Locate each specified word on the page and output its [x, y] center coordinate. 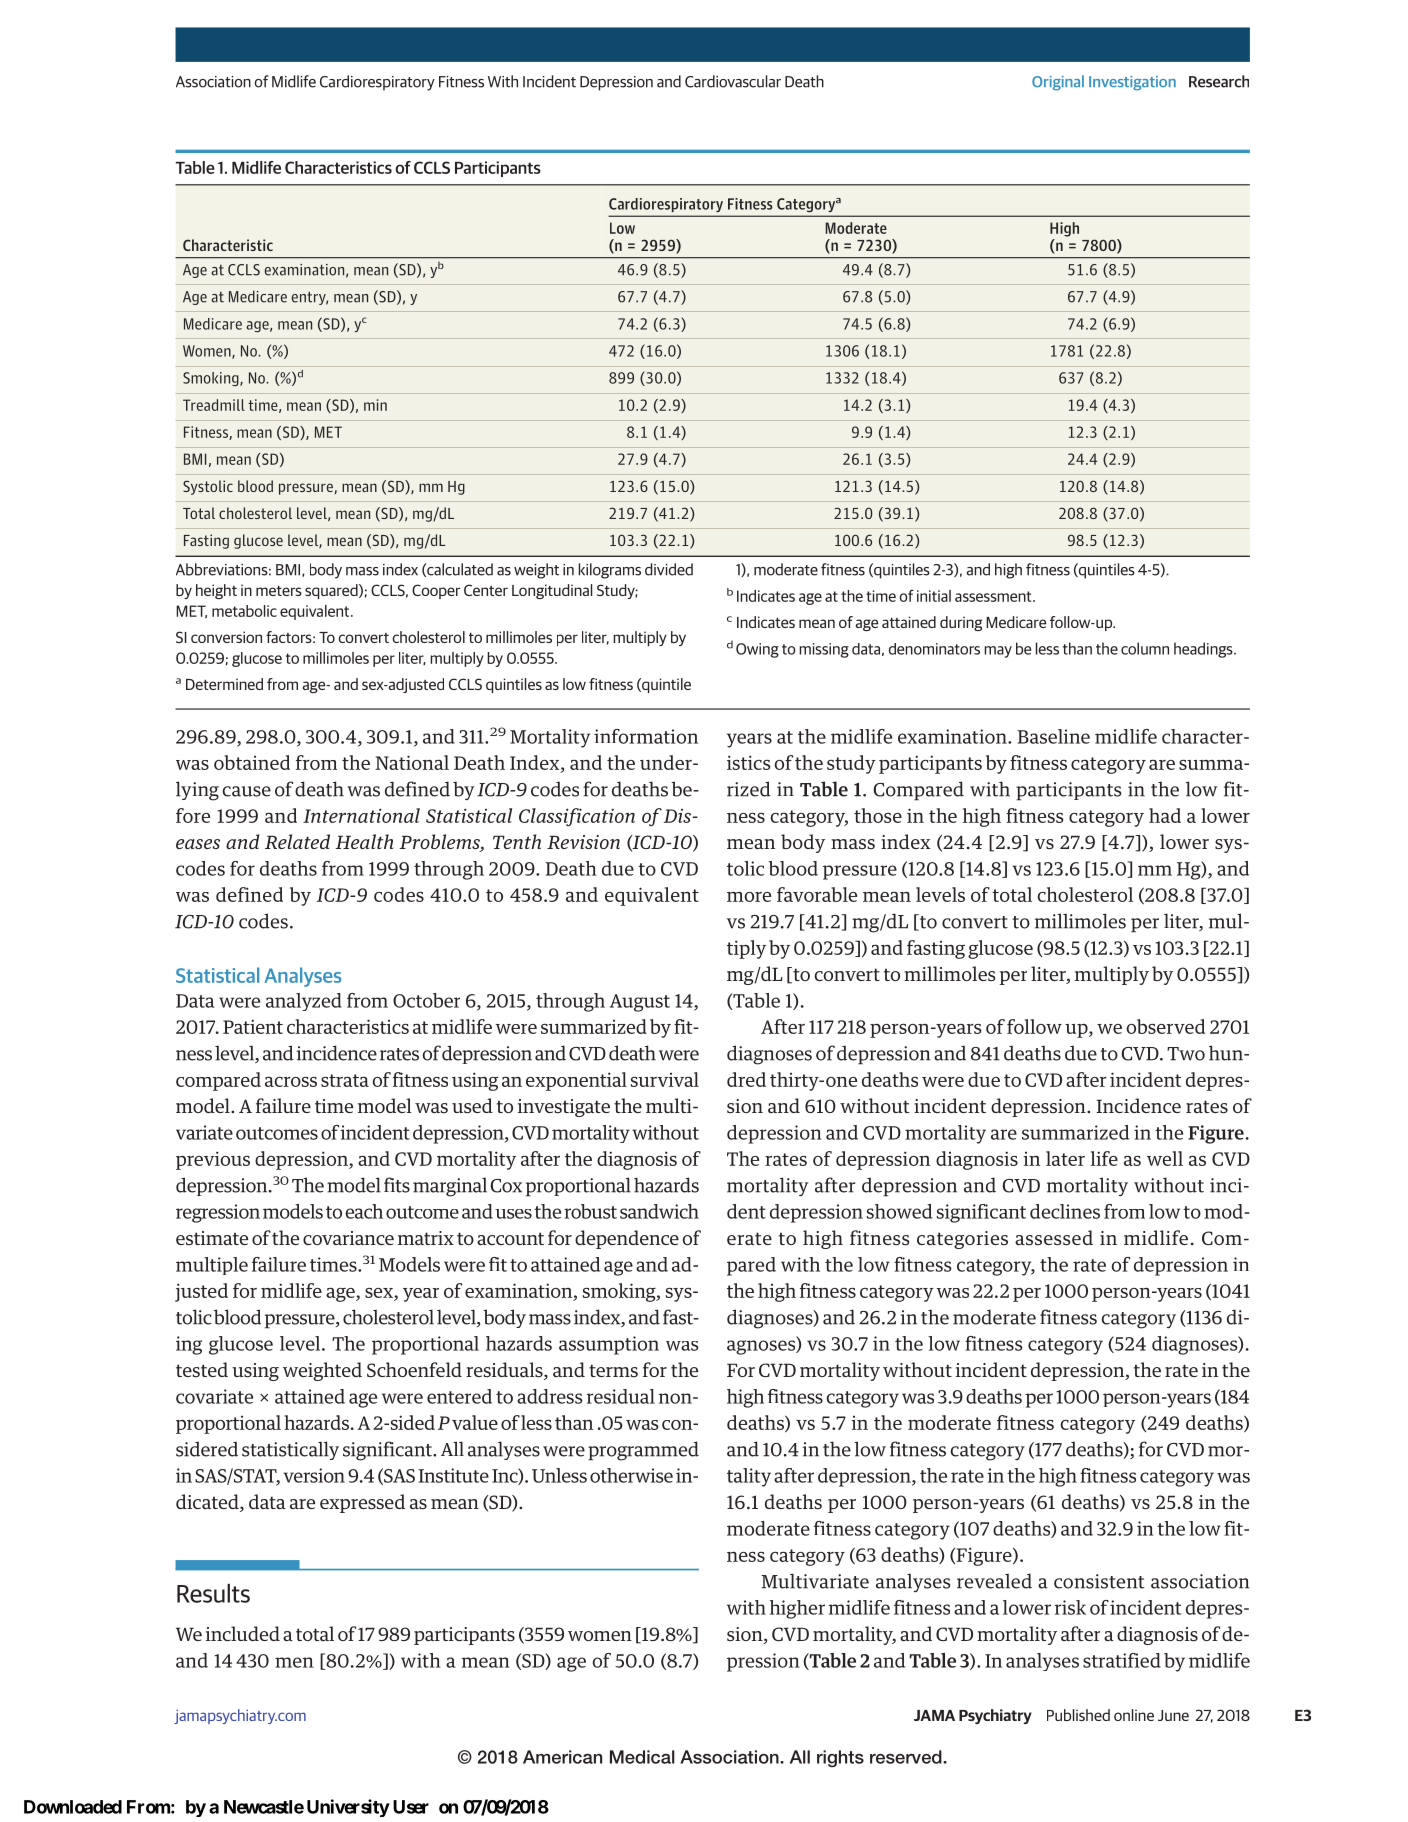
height [216, 591]
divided [669, 569]
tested [202, 1369]
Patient [253, 1026]
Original [1058, 83]
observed [1166, 1026]
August [640, 1003]
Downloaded [73, 1807]
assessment [994, 596]
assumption [609, 1345]
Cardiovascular [733, 81]
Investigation [1132, 83]
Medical [642, 1757]
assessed [1054, 1238]
